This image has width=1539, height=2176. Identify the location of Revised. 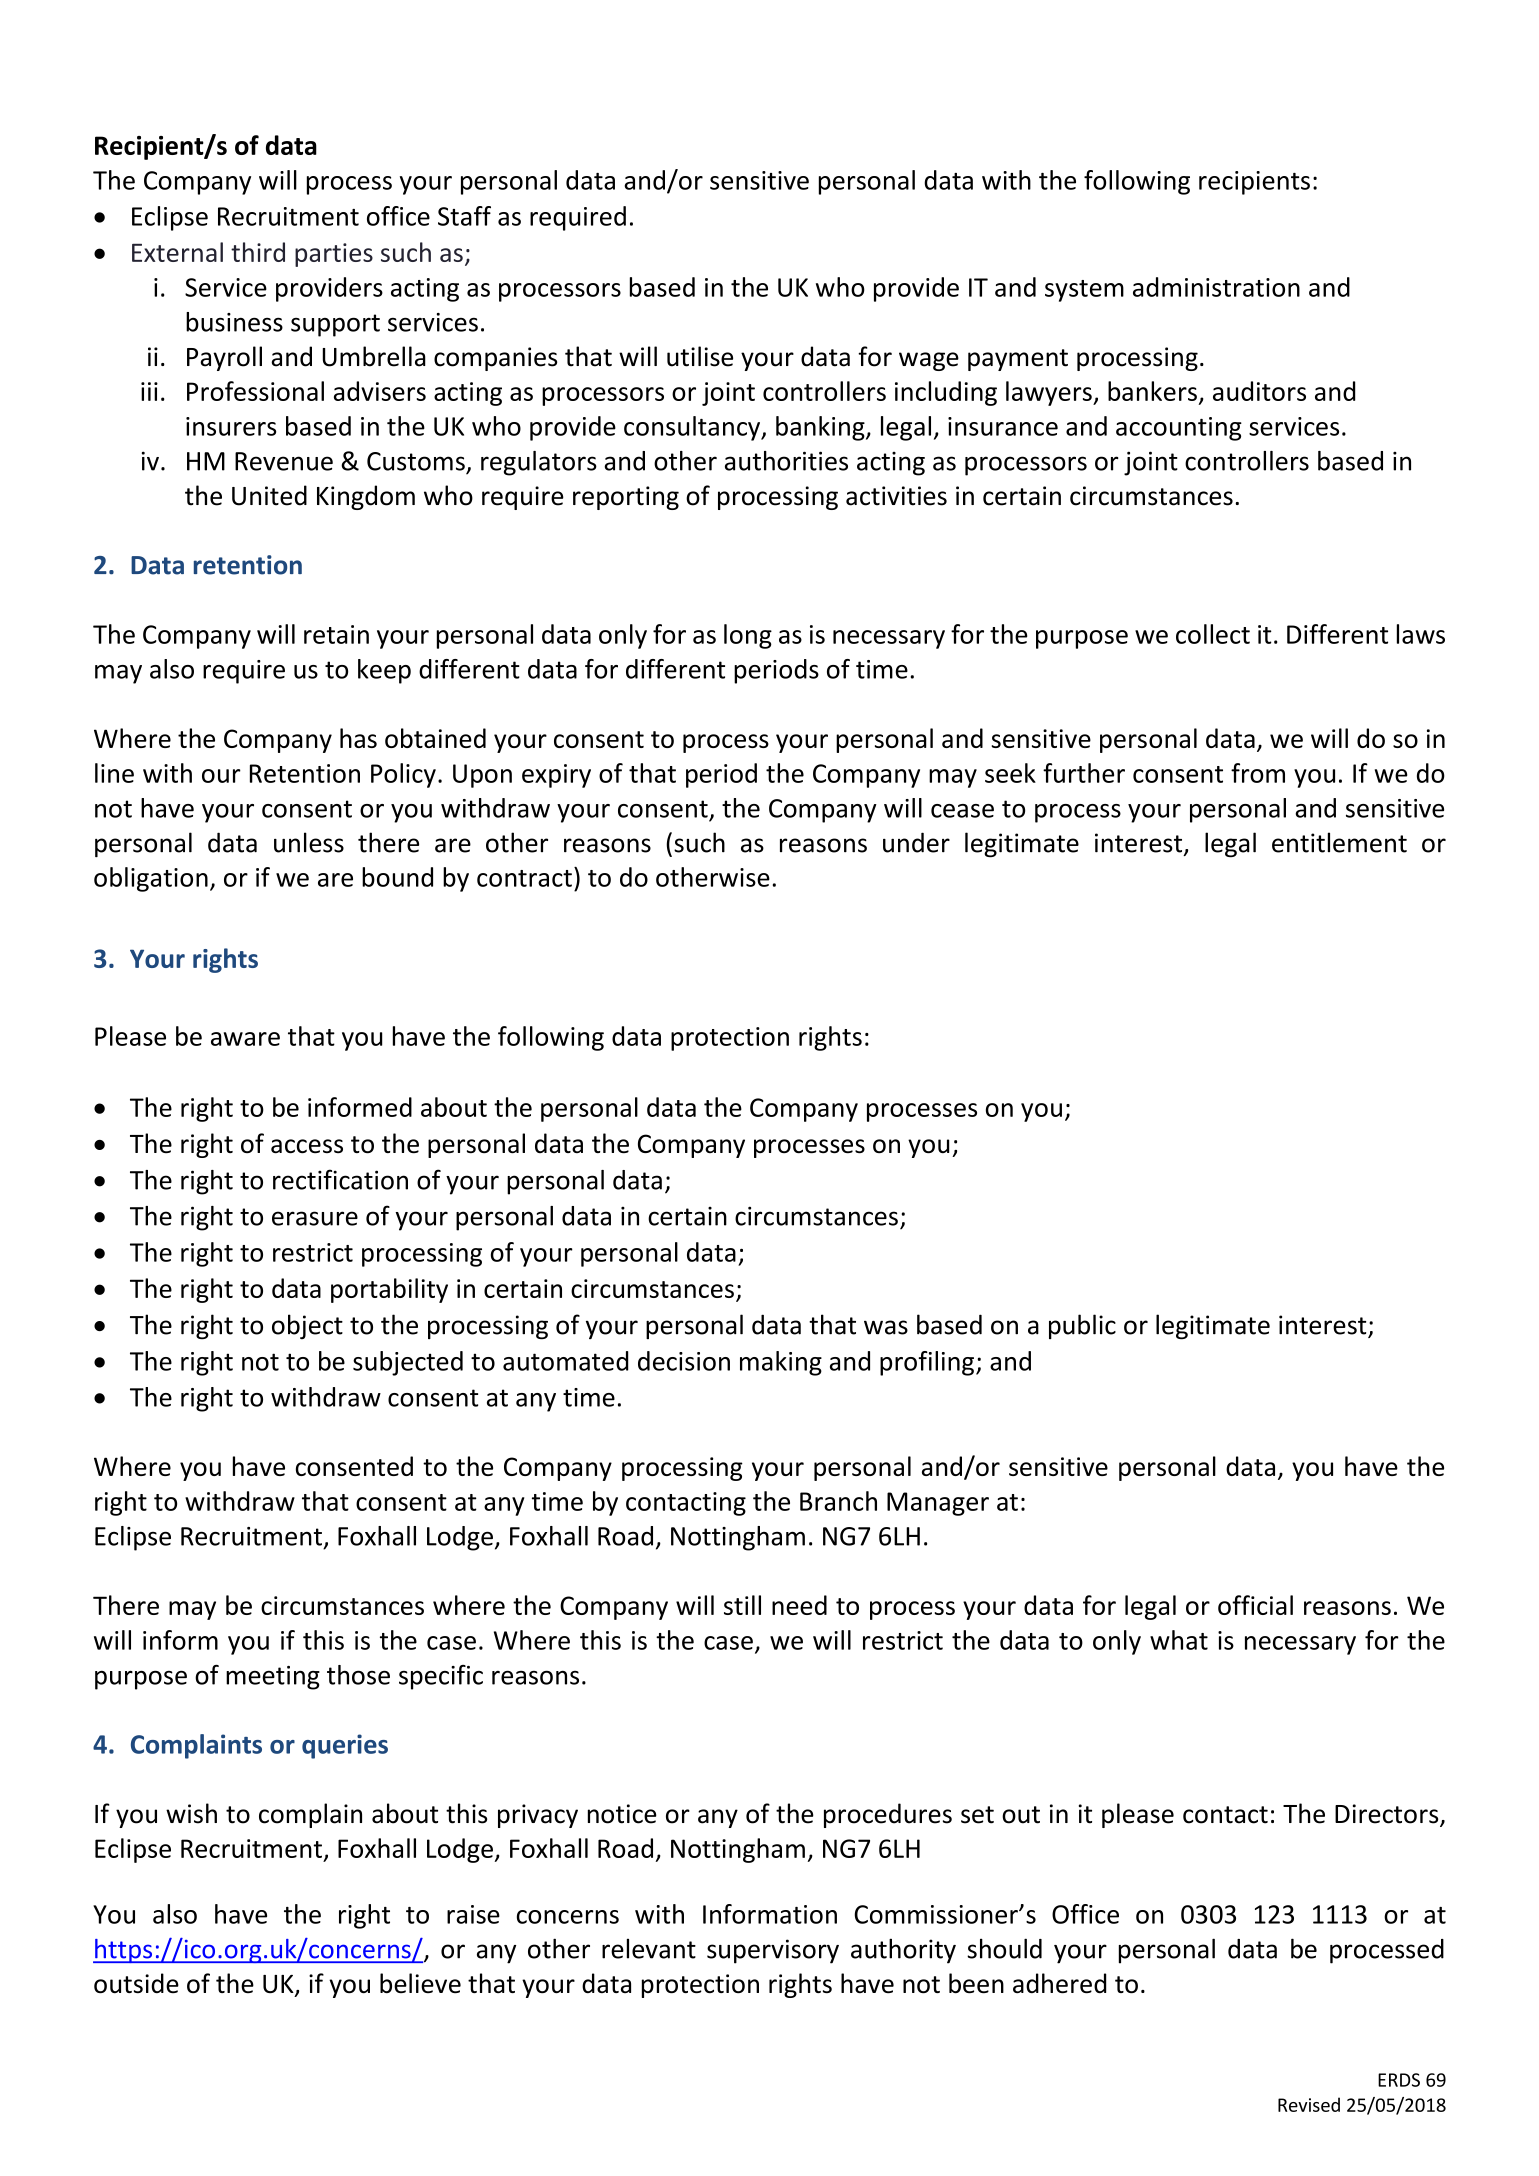
(1309, 2104).
